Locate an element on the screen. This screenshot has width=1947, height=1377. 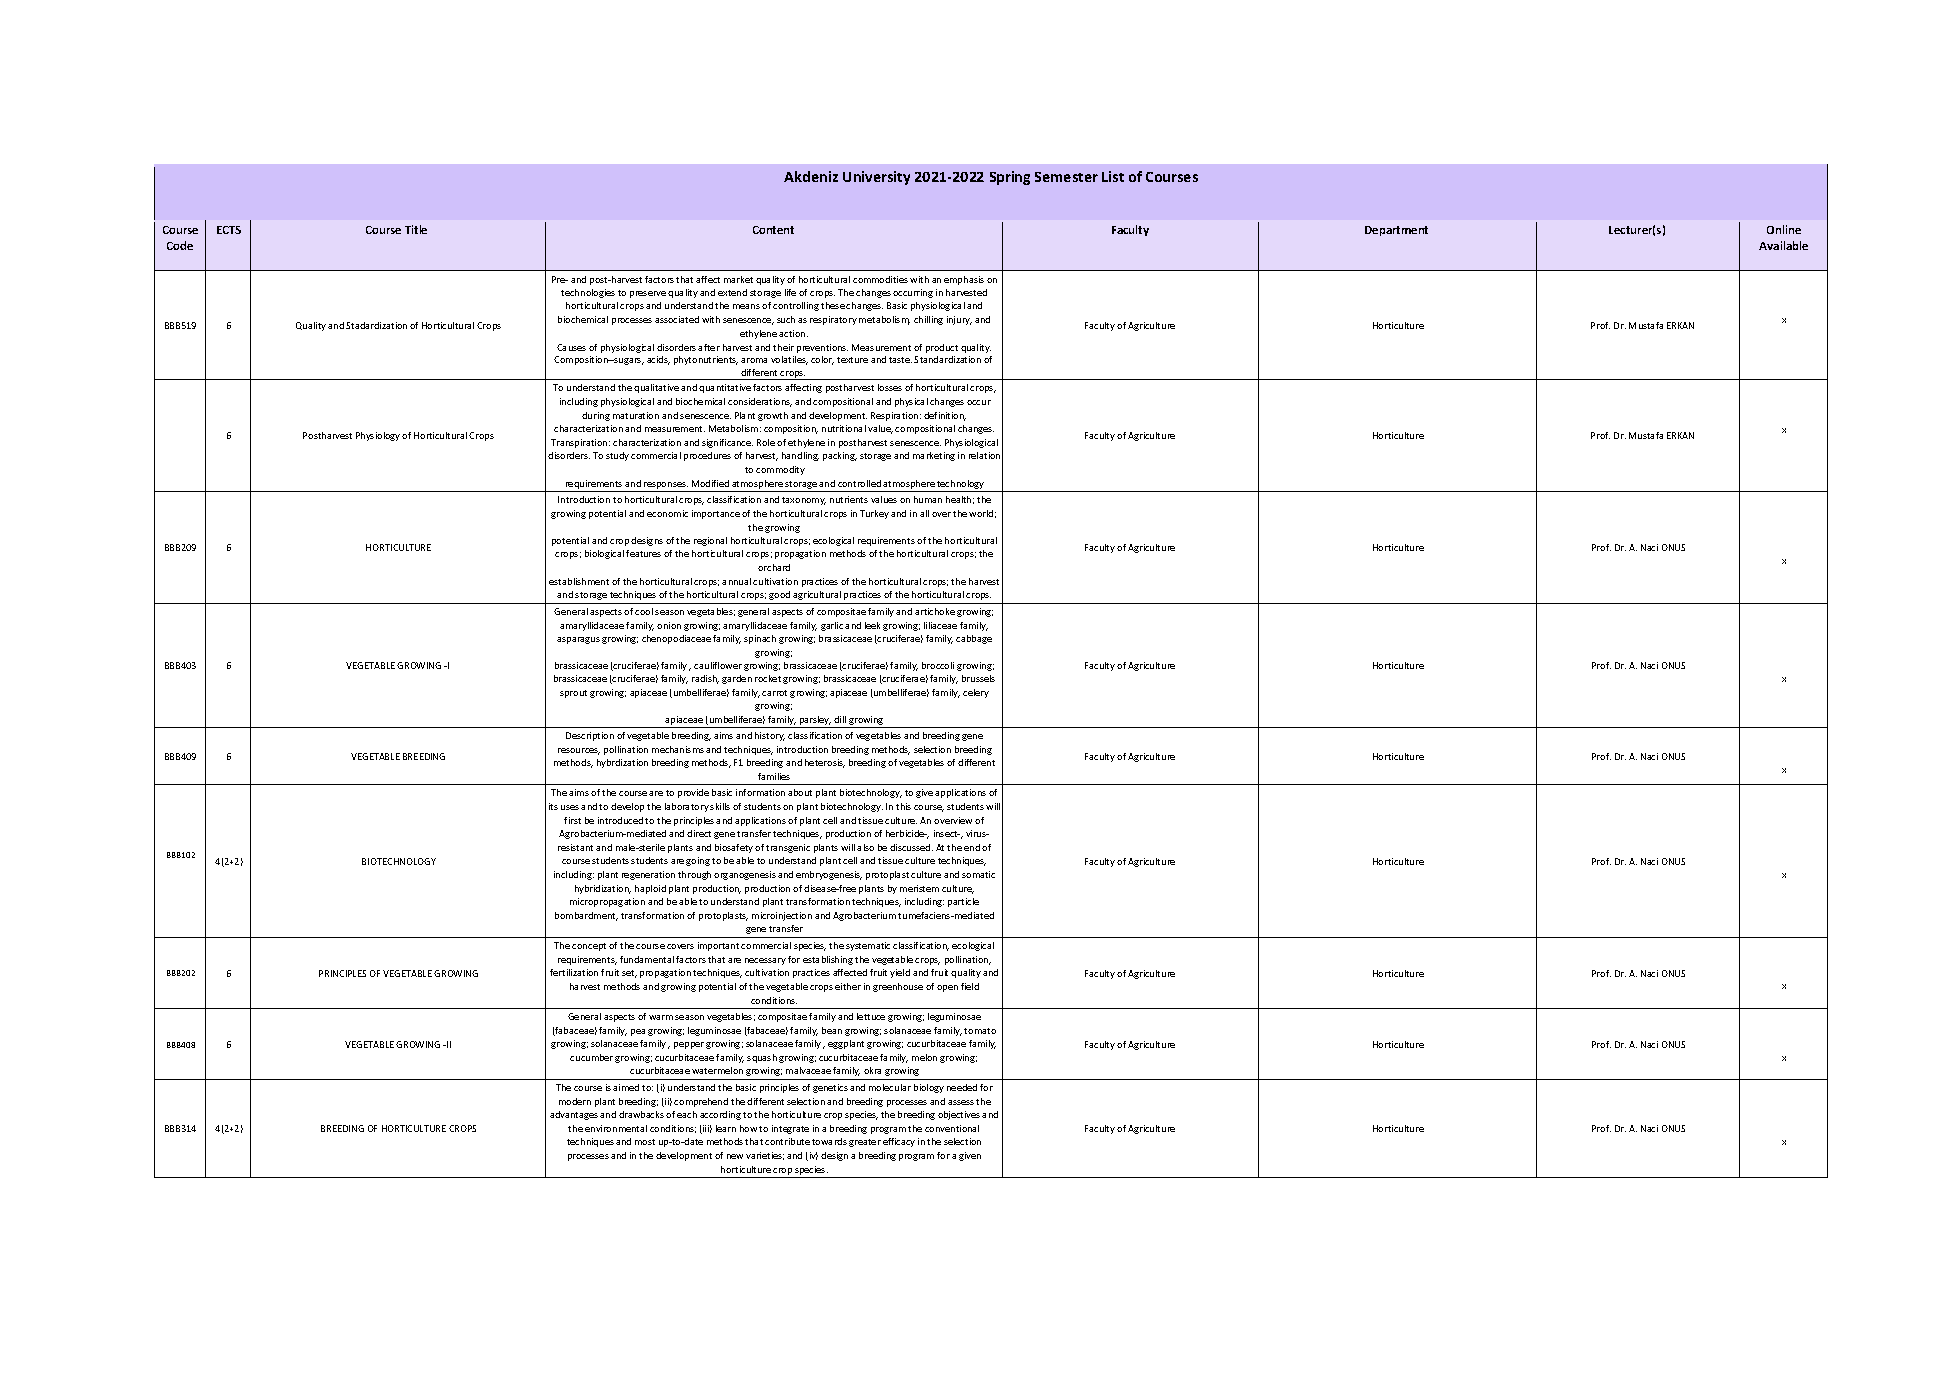
conventional is located at coordinates (952, 1128).
